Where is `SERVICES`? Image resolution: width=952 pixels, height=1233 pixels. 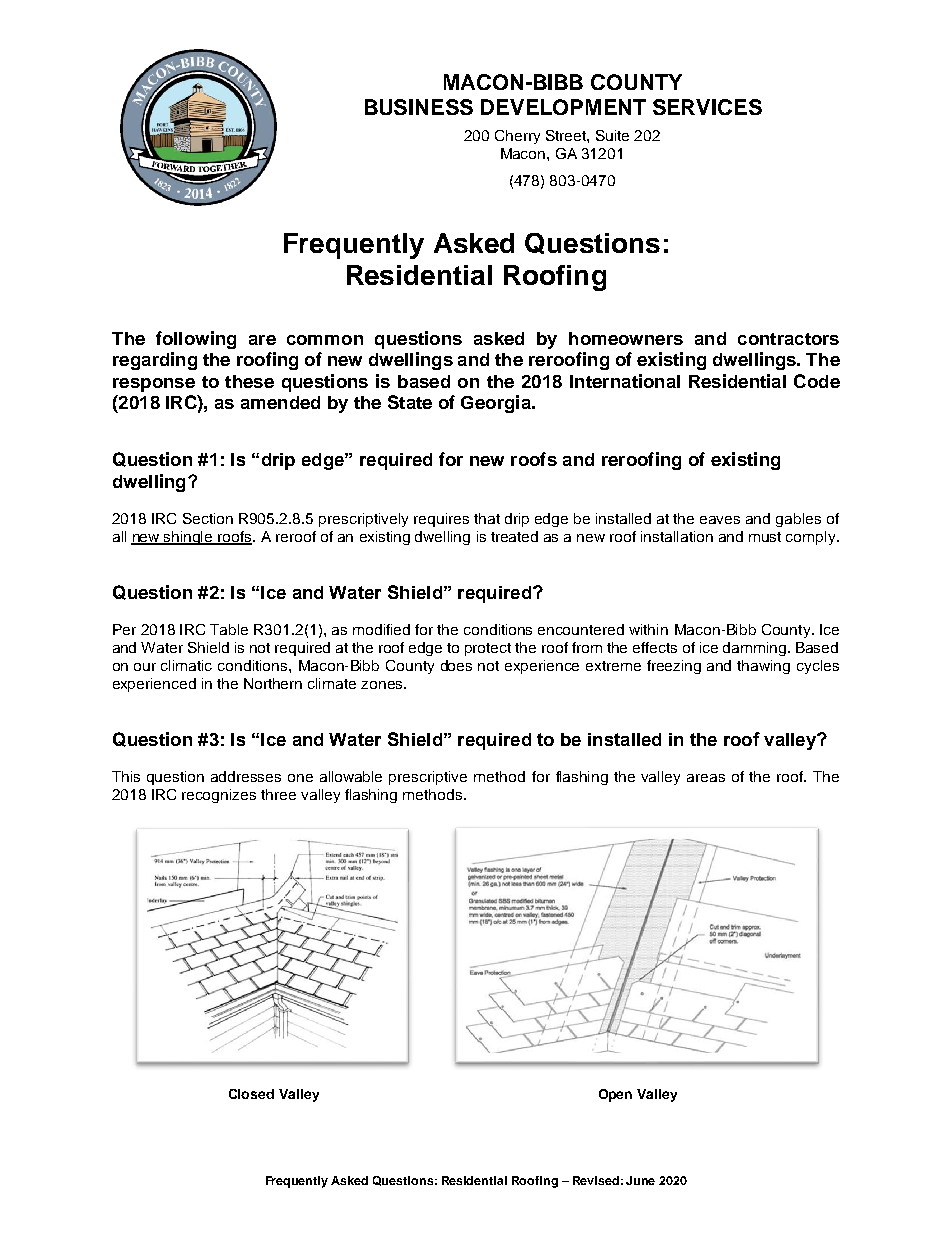 SERVICES is located at coordinates (707, 107).
